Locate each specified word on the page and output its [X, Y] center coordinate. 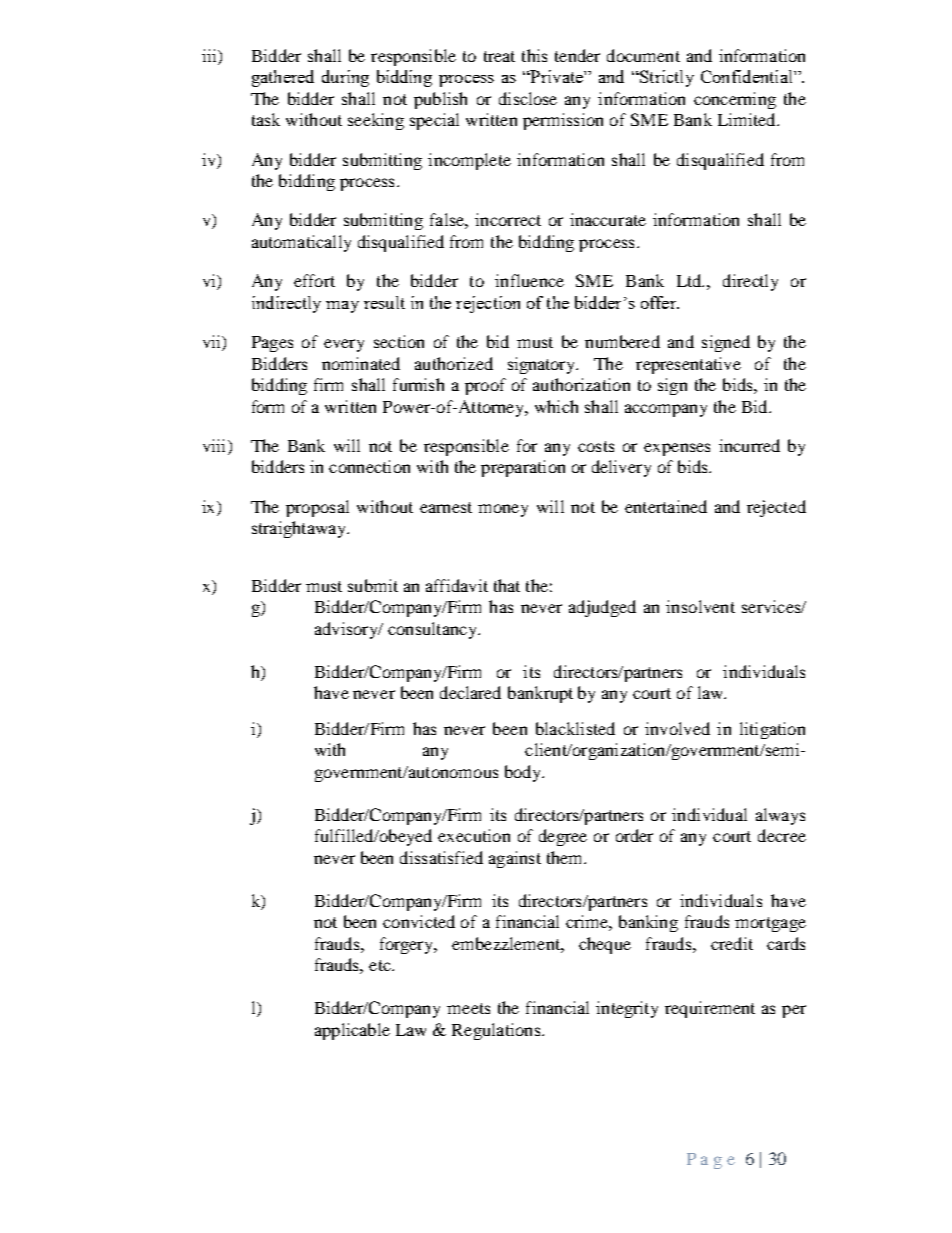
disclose [528, 98]
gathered [283, 78]
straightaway [300, 529]
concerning [735, 100]
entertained [666, 506]
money [503, 510]
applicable [352, 1031]
